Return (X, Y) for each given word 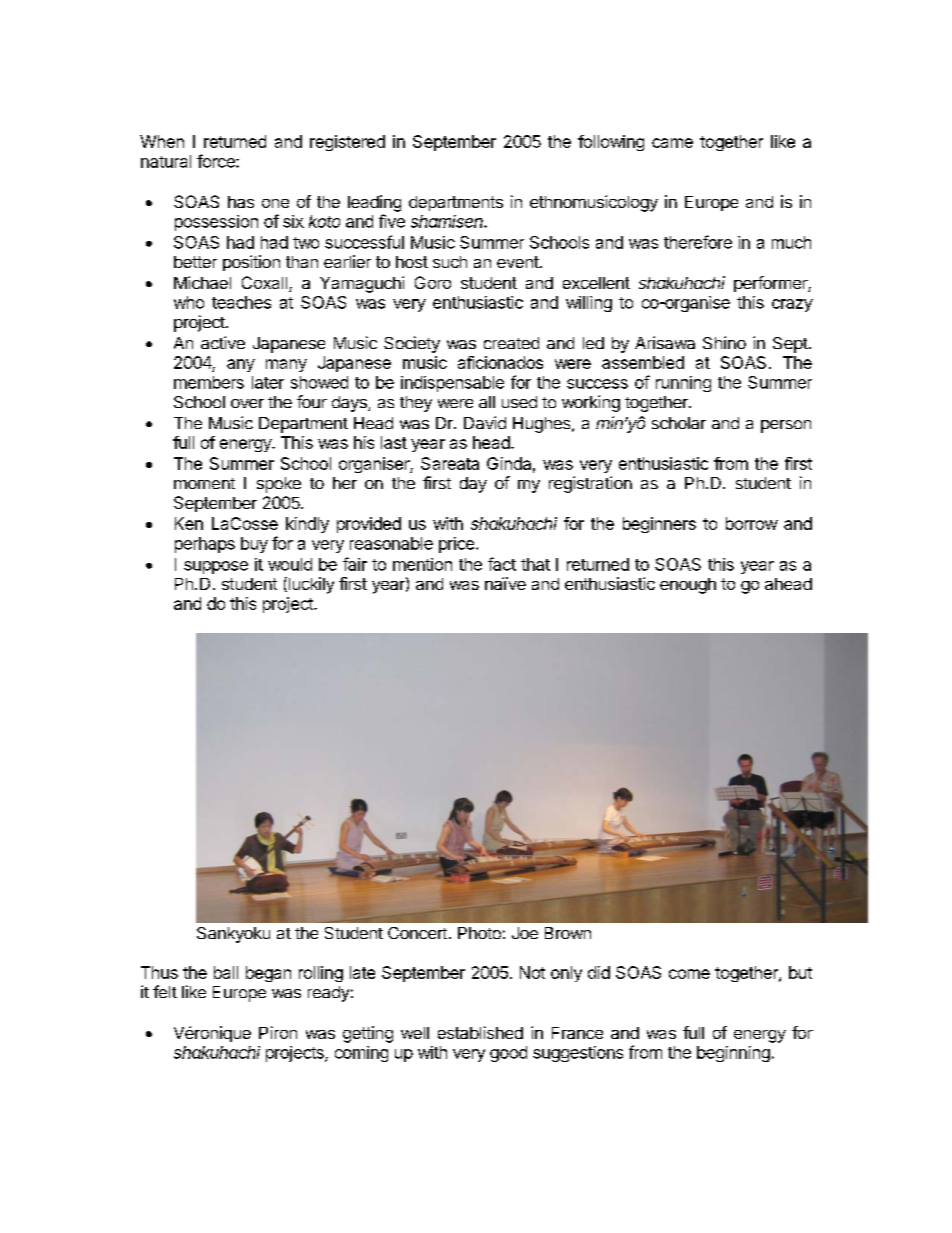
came (672, 143)
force (217, 161)
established (480, 1032)
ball (226, 972)
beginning (733, 1054)
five (392, 221)
